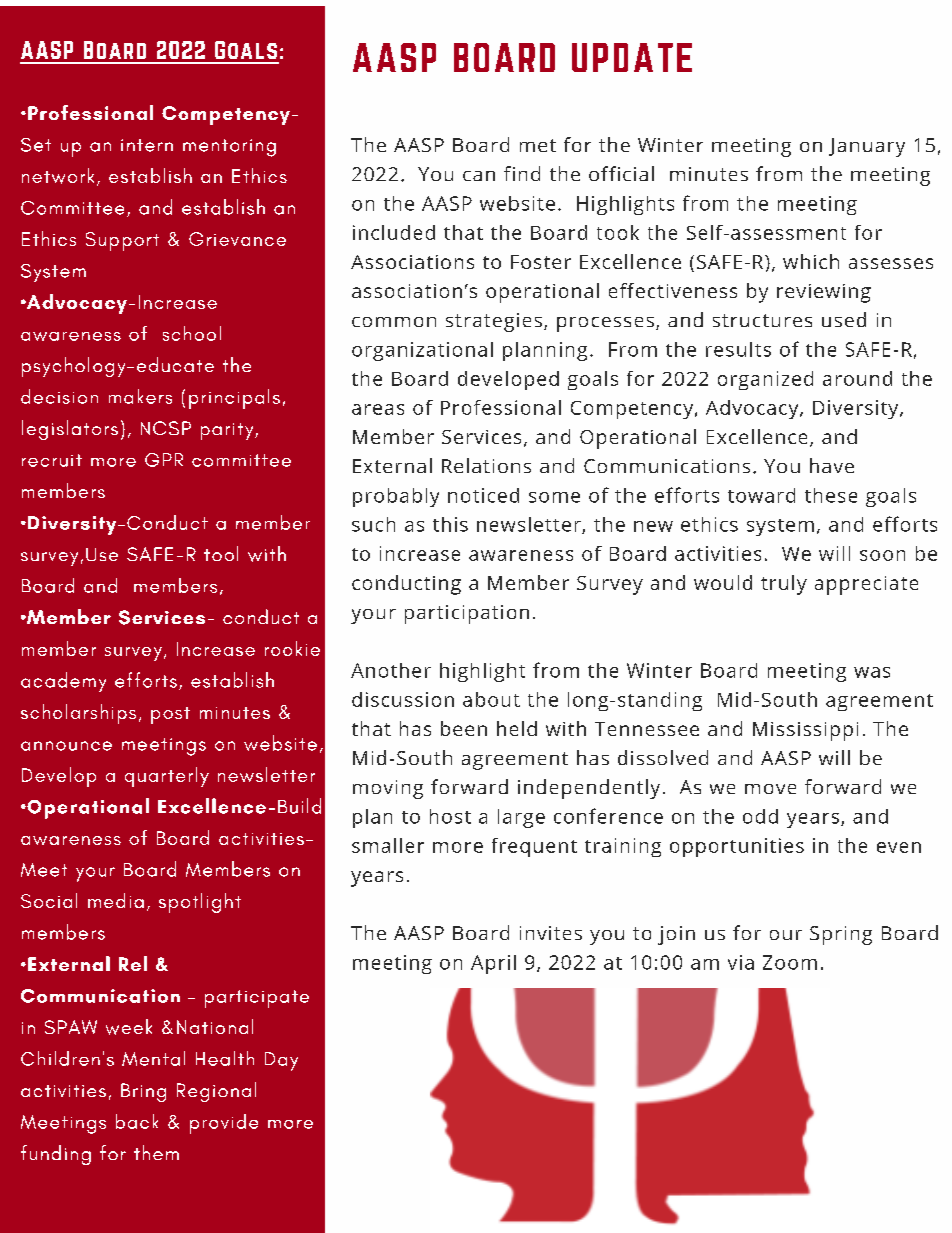 This document has height=1233, width=952. Describe the element at coordinates (281, 1061) in the document. I see `Day` at that location.
